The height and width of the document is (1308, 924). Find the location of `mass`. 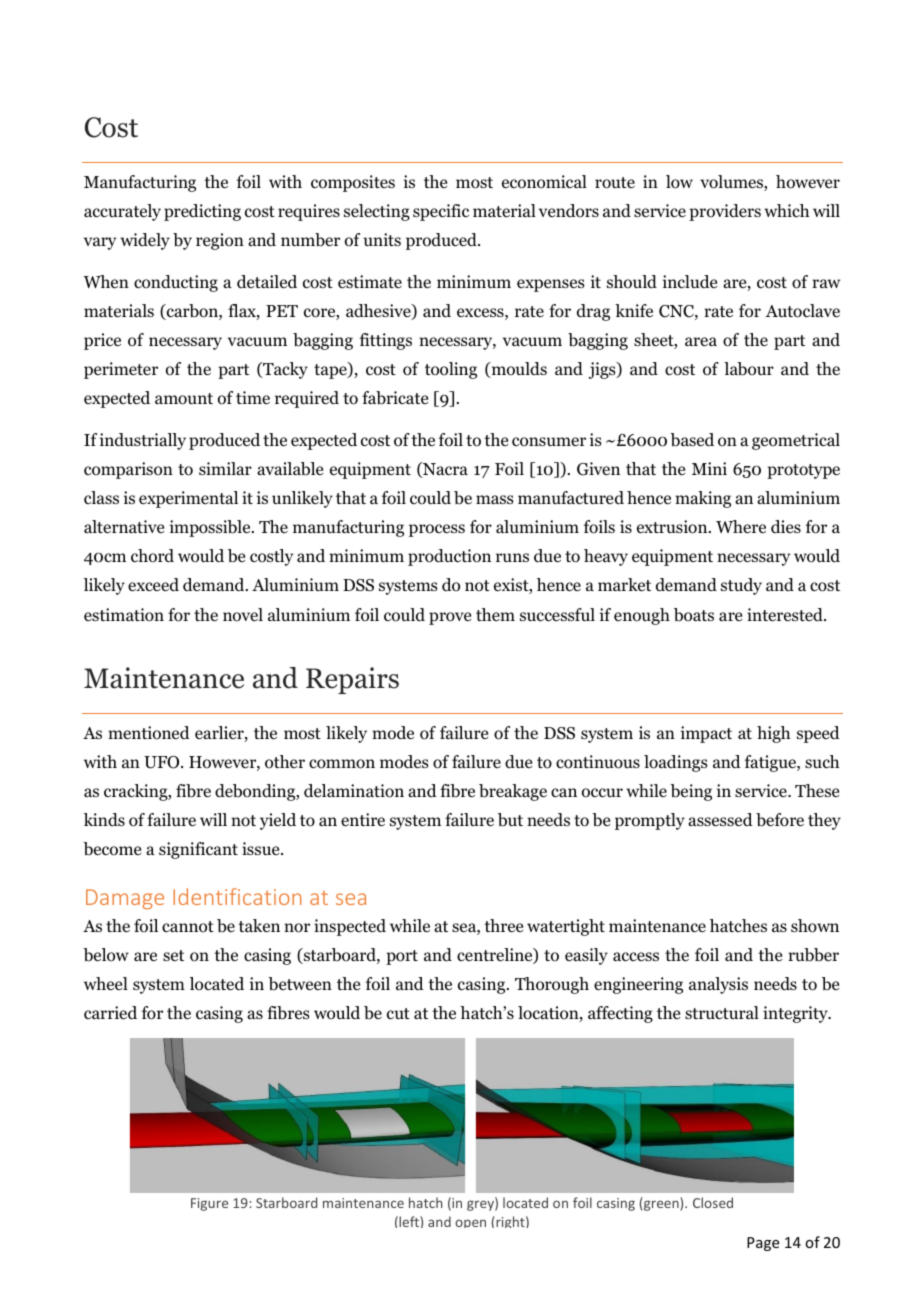

mass is located at coordinates (495, 499).
